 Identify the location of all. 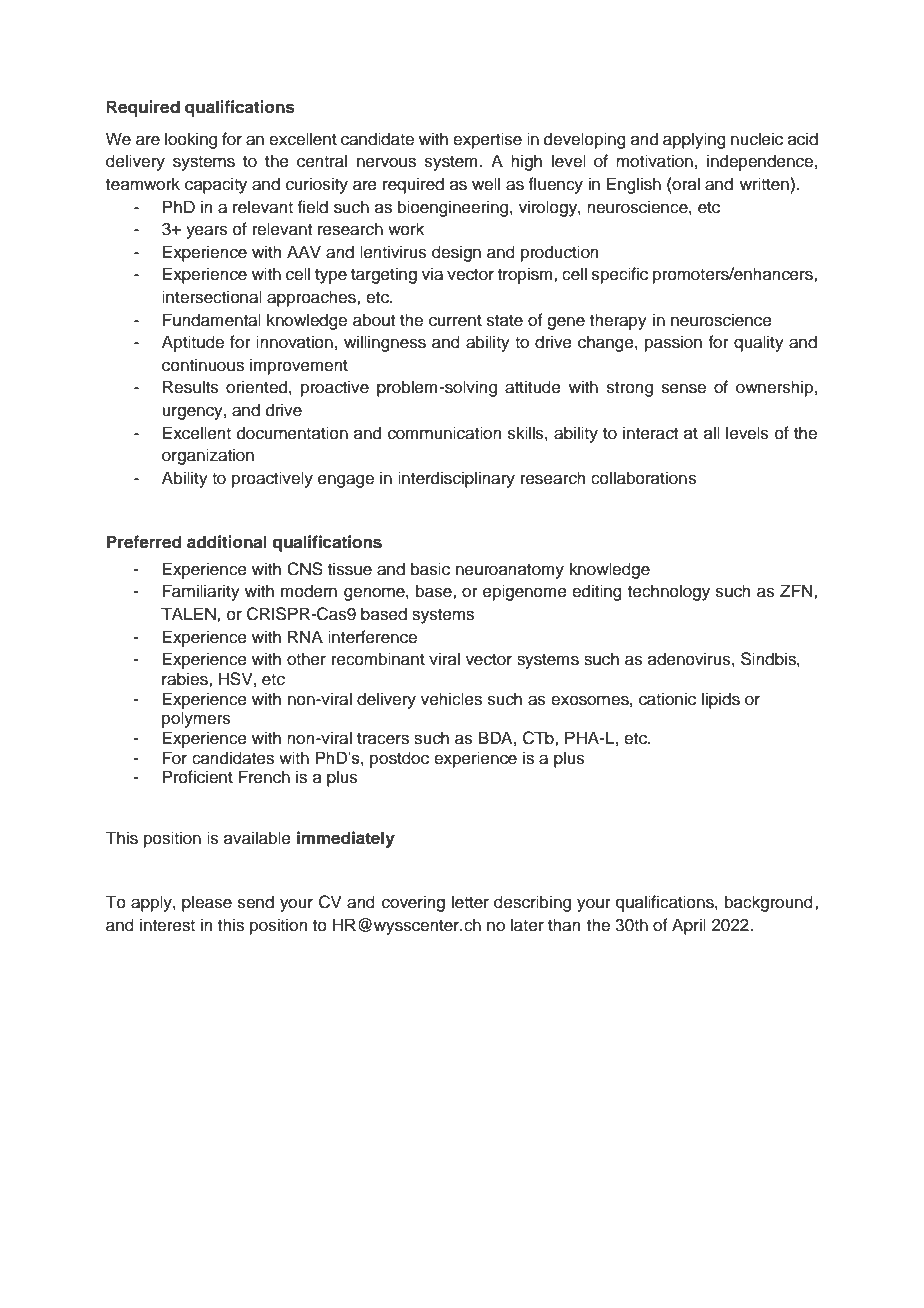
(712, 432).
